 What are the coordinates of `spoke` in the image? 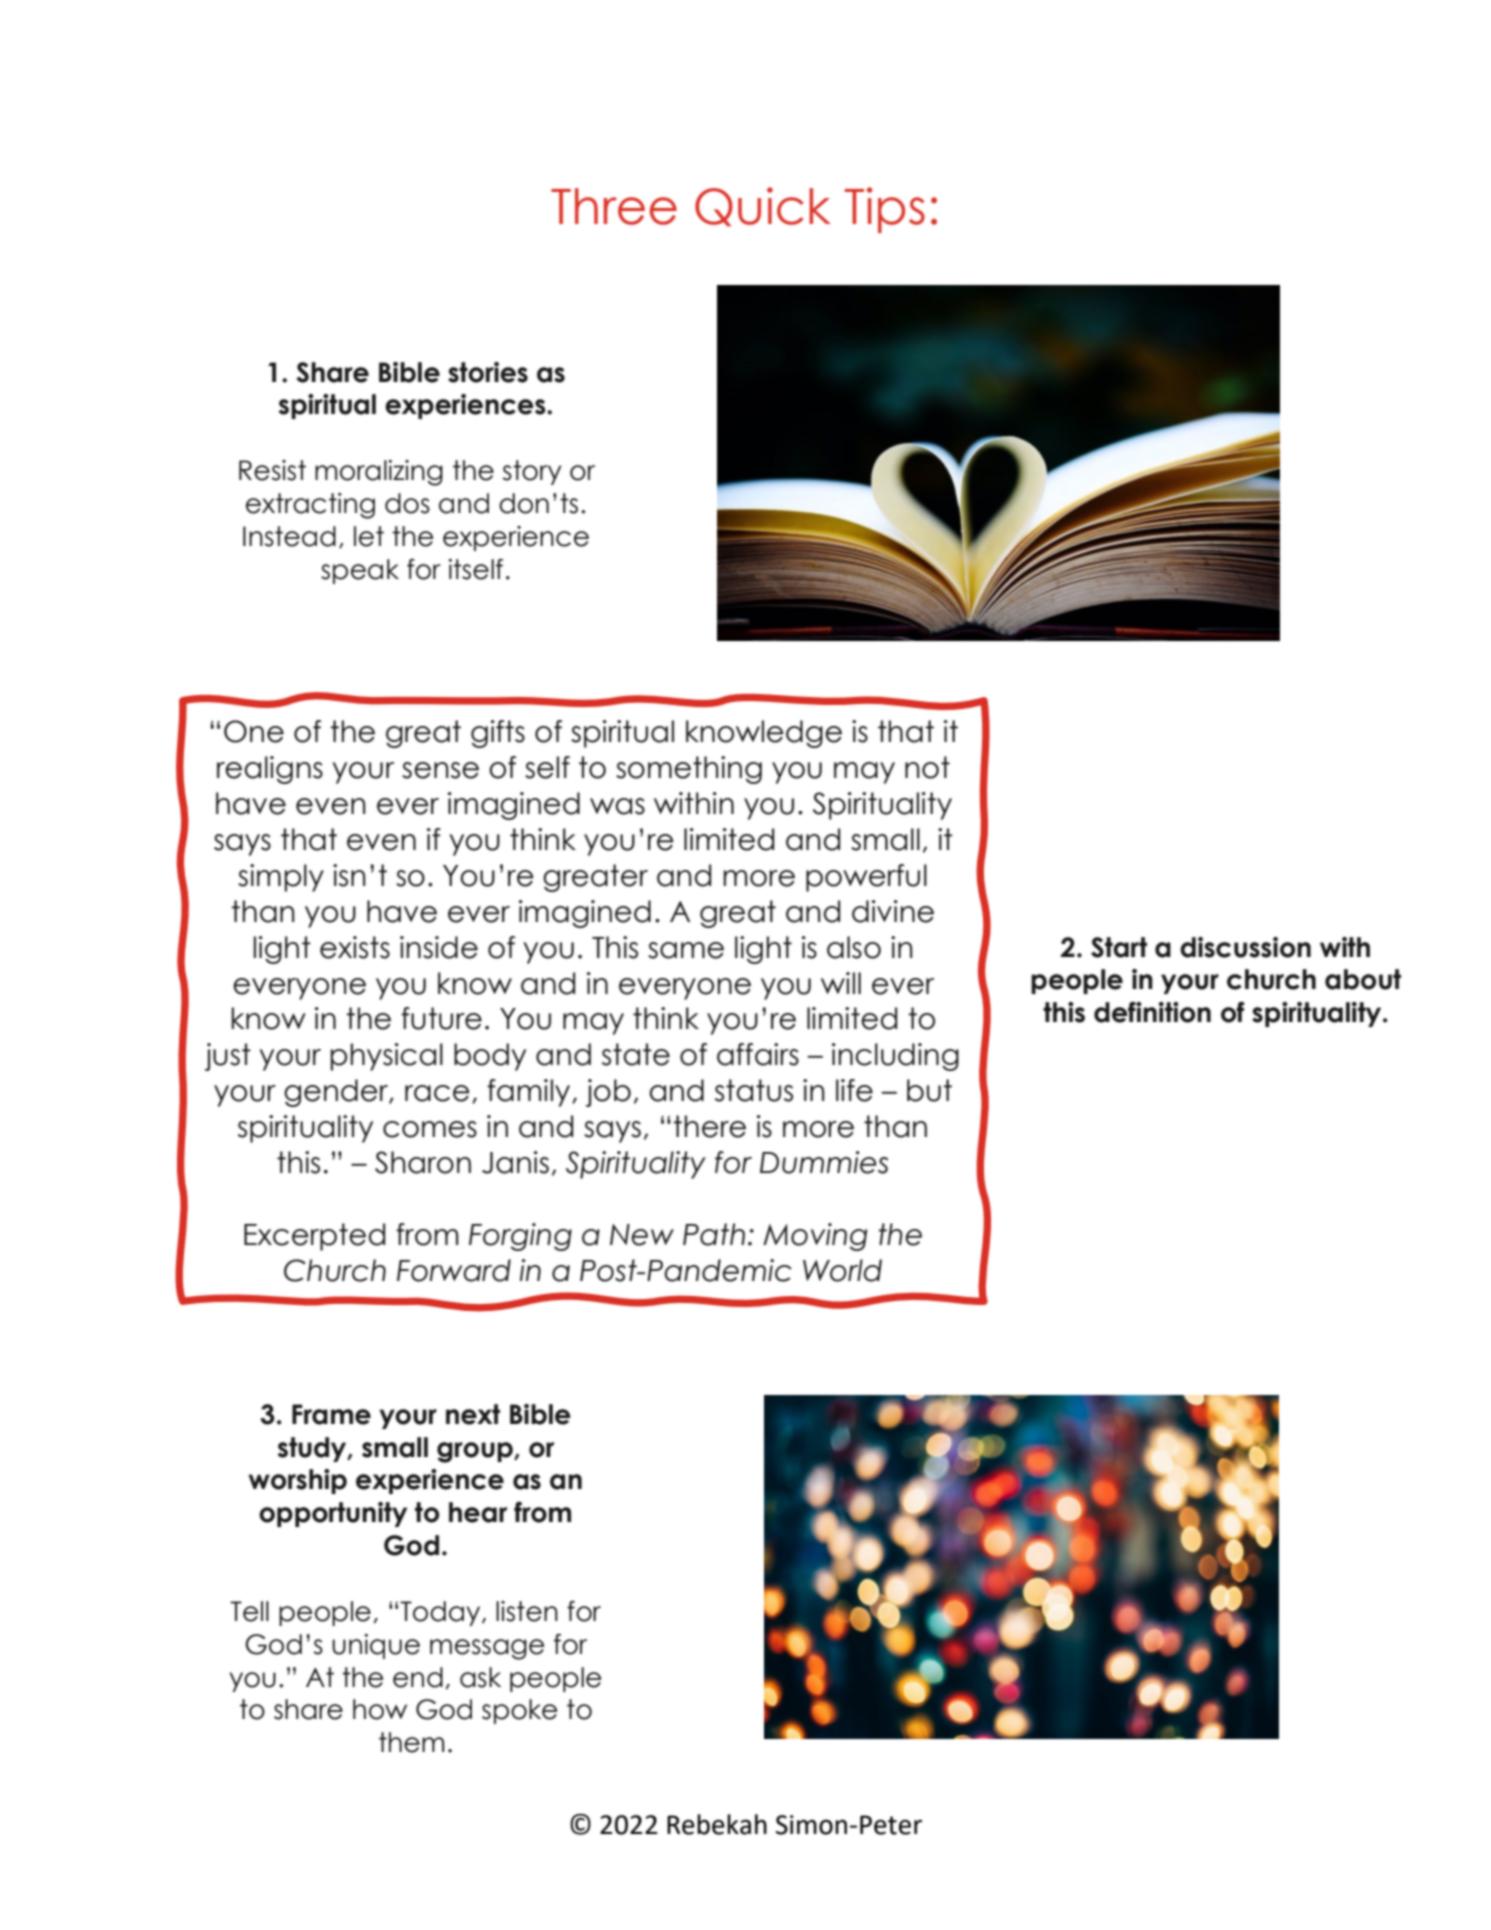 It's located at (519, 1711).
